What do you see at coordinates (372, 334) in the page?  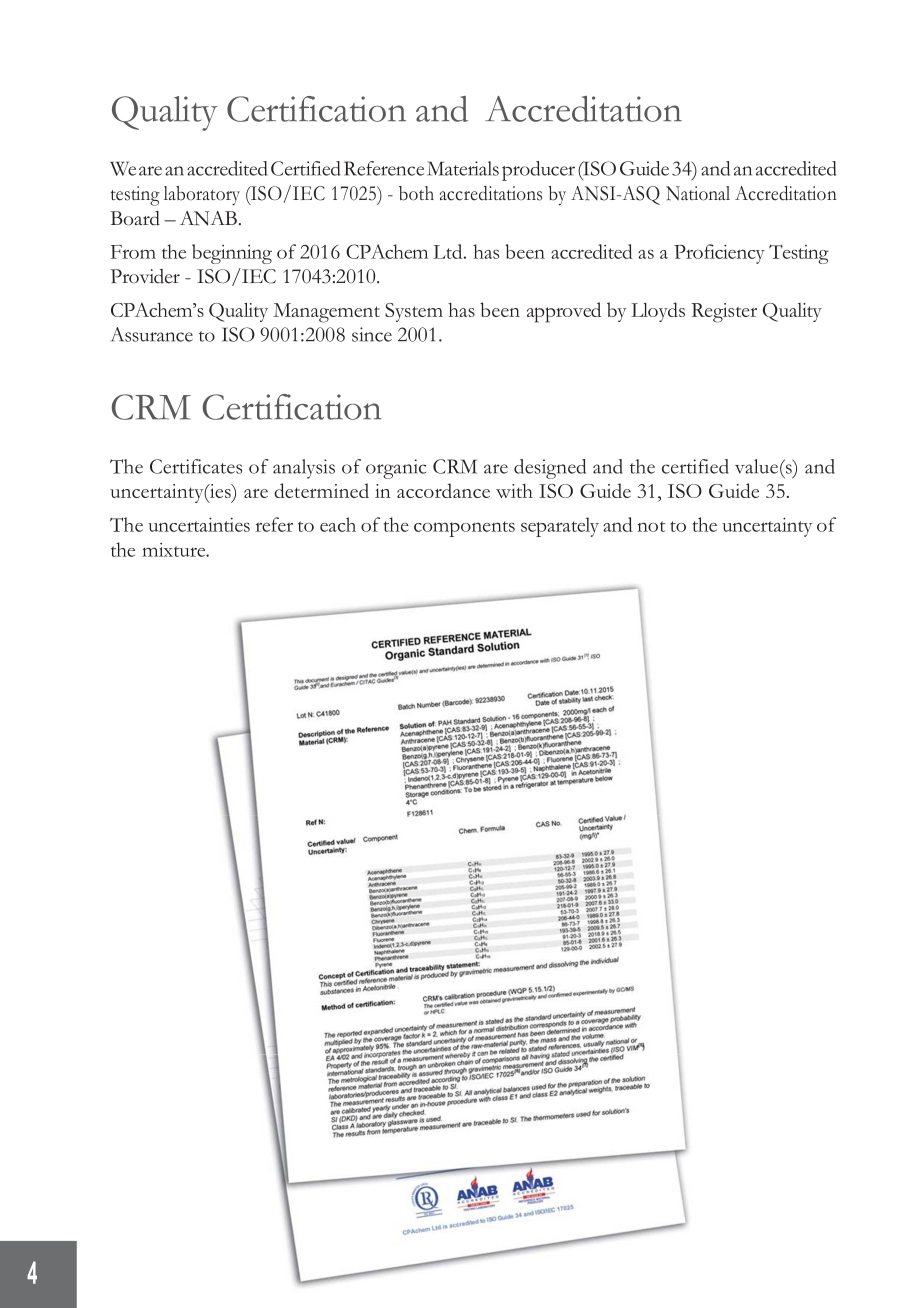 I see `since` at bounding box center [372, 334].
